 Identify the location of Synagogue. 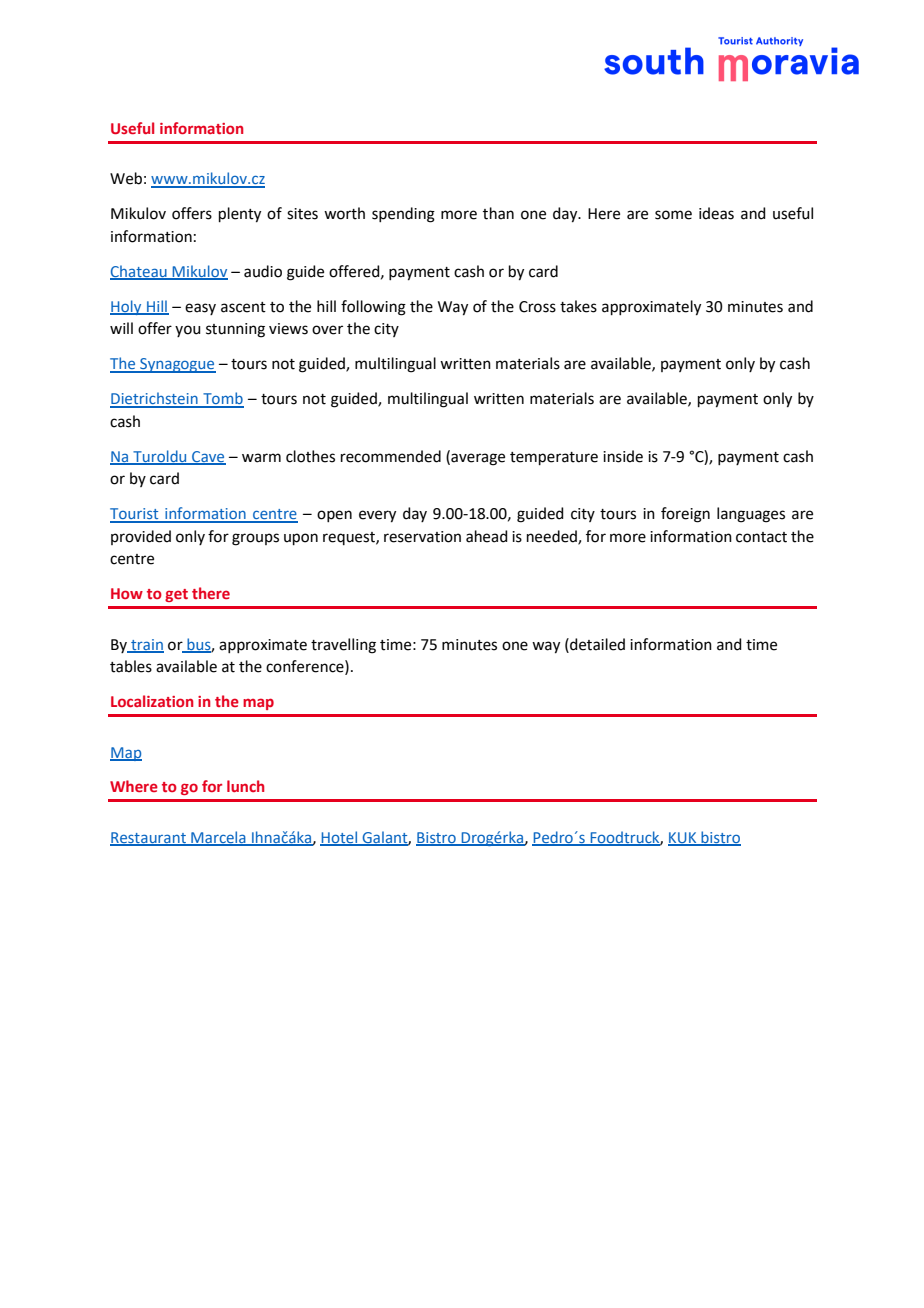
(177, 365).
